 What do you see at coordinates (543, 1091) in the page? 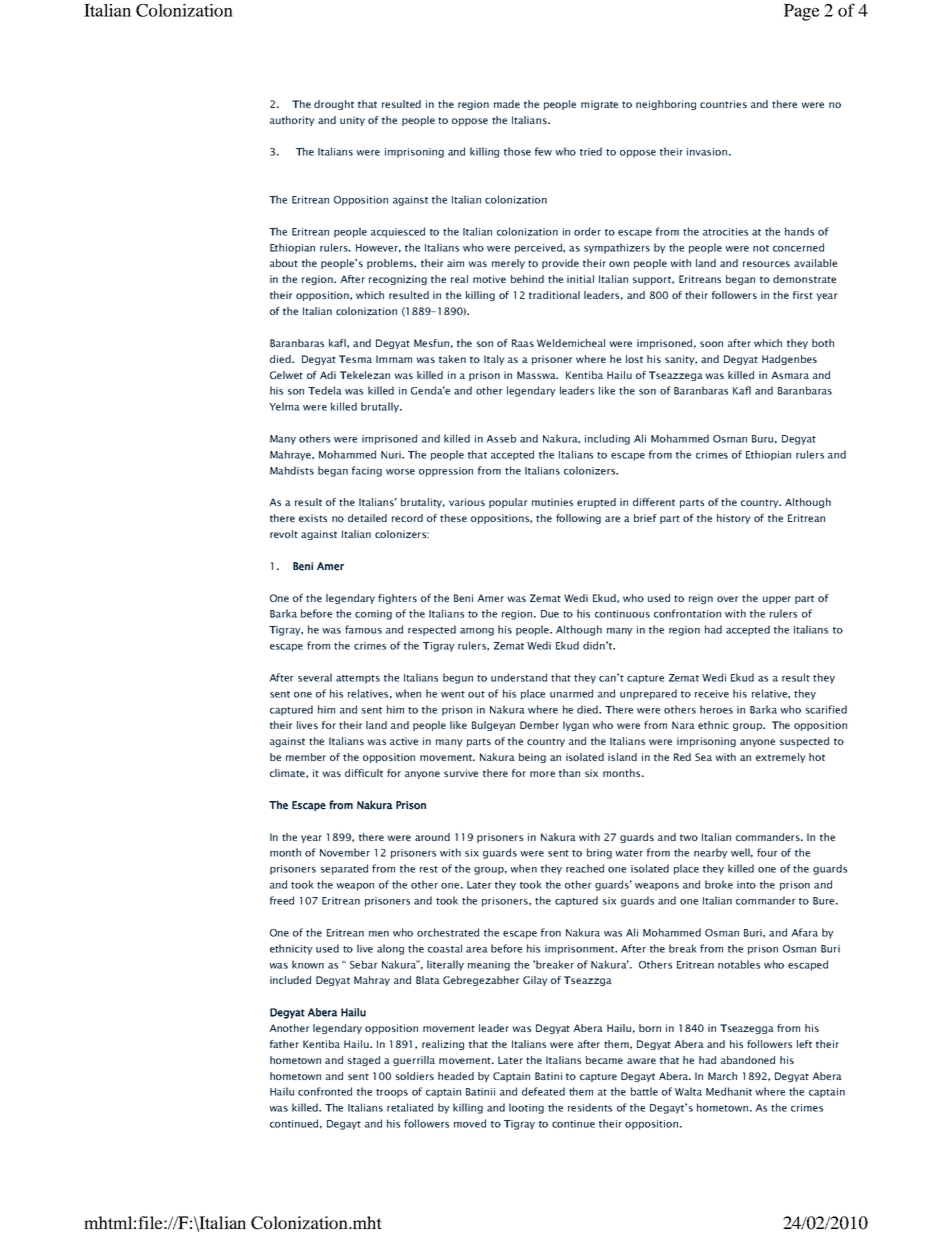
I see `defeated` at bounding box center [543, 1091].
